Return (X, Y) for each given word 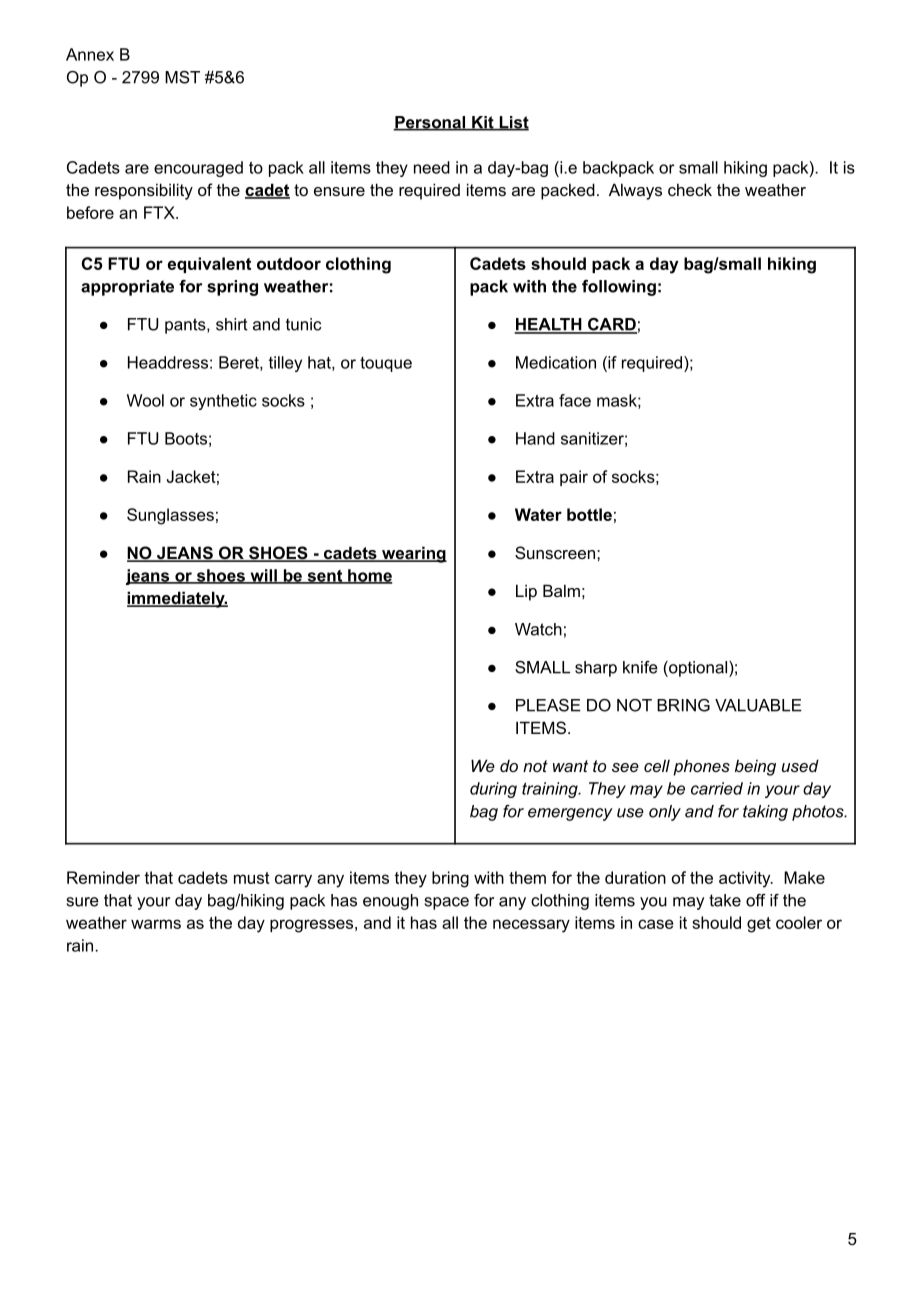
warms (156, 924)
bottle (589, 514)
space (447, 903)
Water (538, 514)
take (725, 900)
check (690, 189)
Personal (430, 123)
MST (182, 77)
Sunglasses (170, 516)
